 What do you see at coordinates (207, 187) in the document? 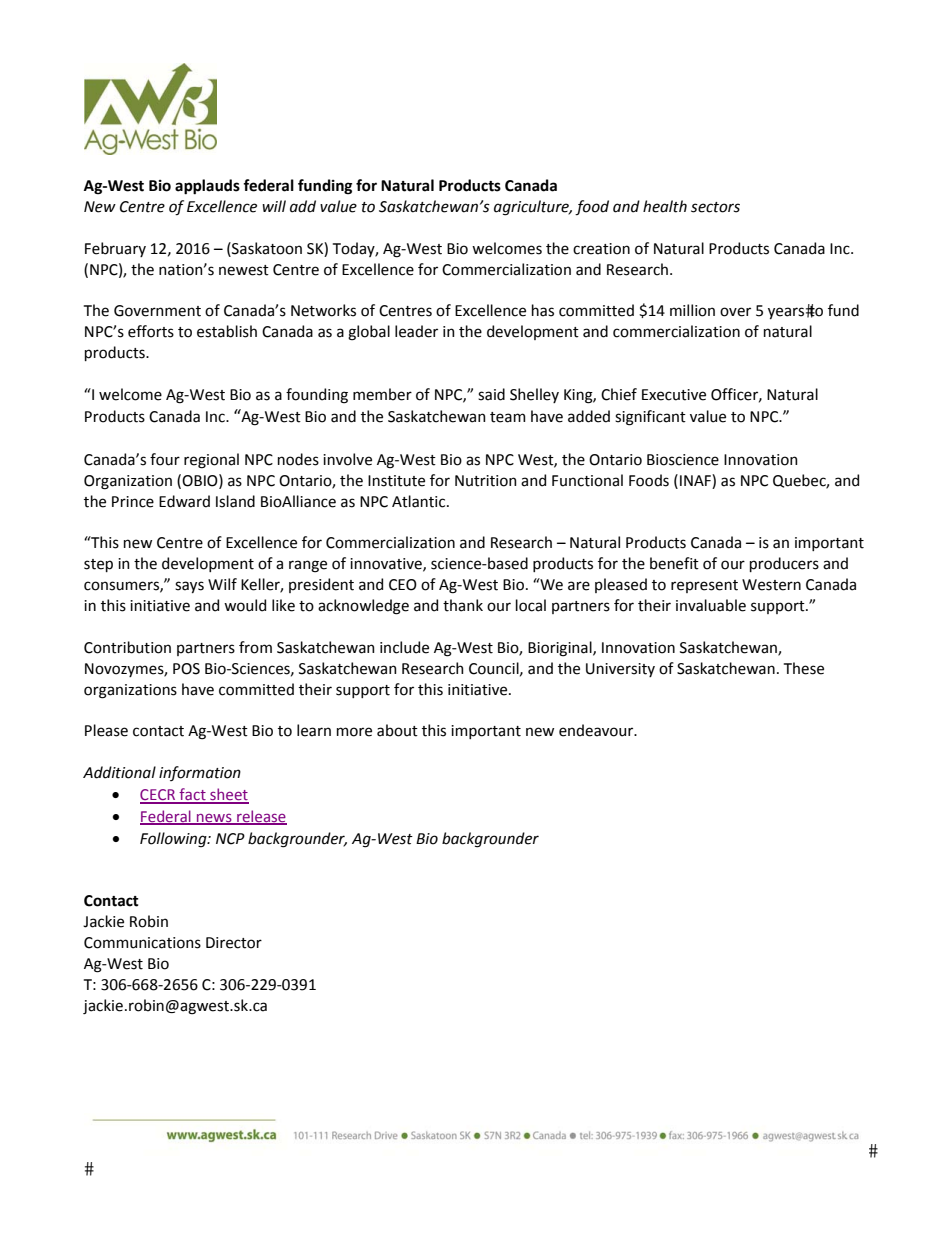
I see `applauds` at bounding box center [207, 187].
